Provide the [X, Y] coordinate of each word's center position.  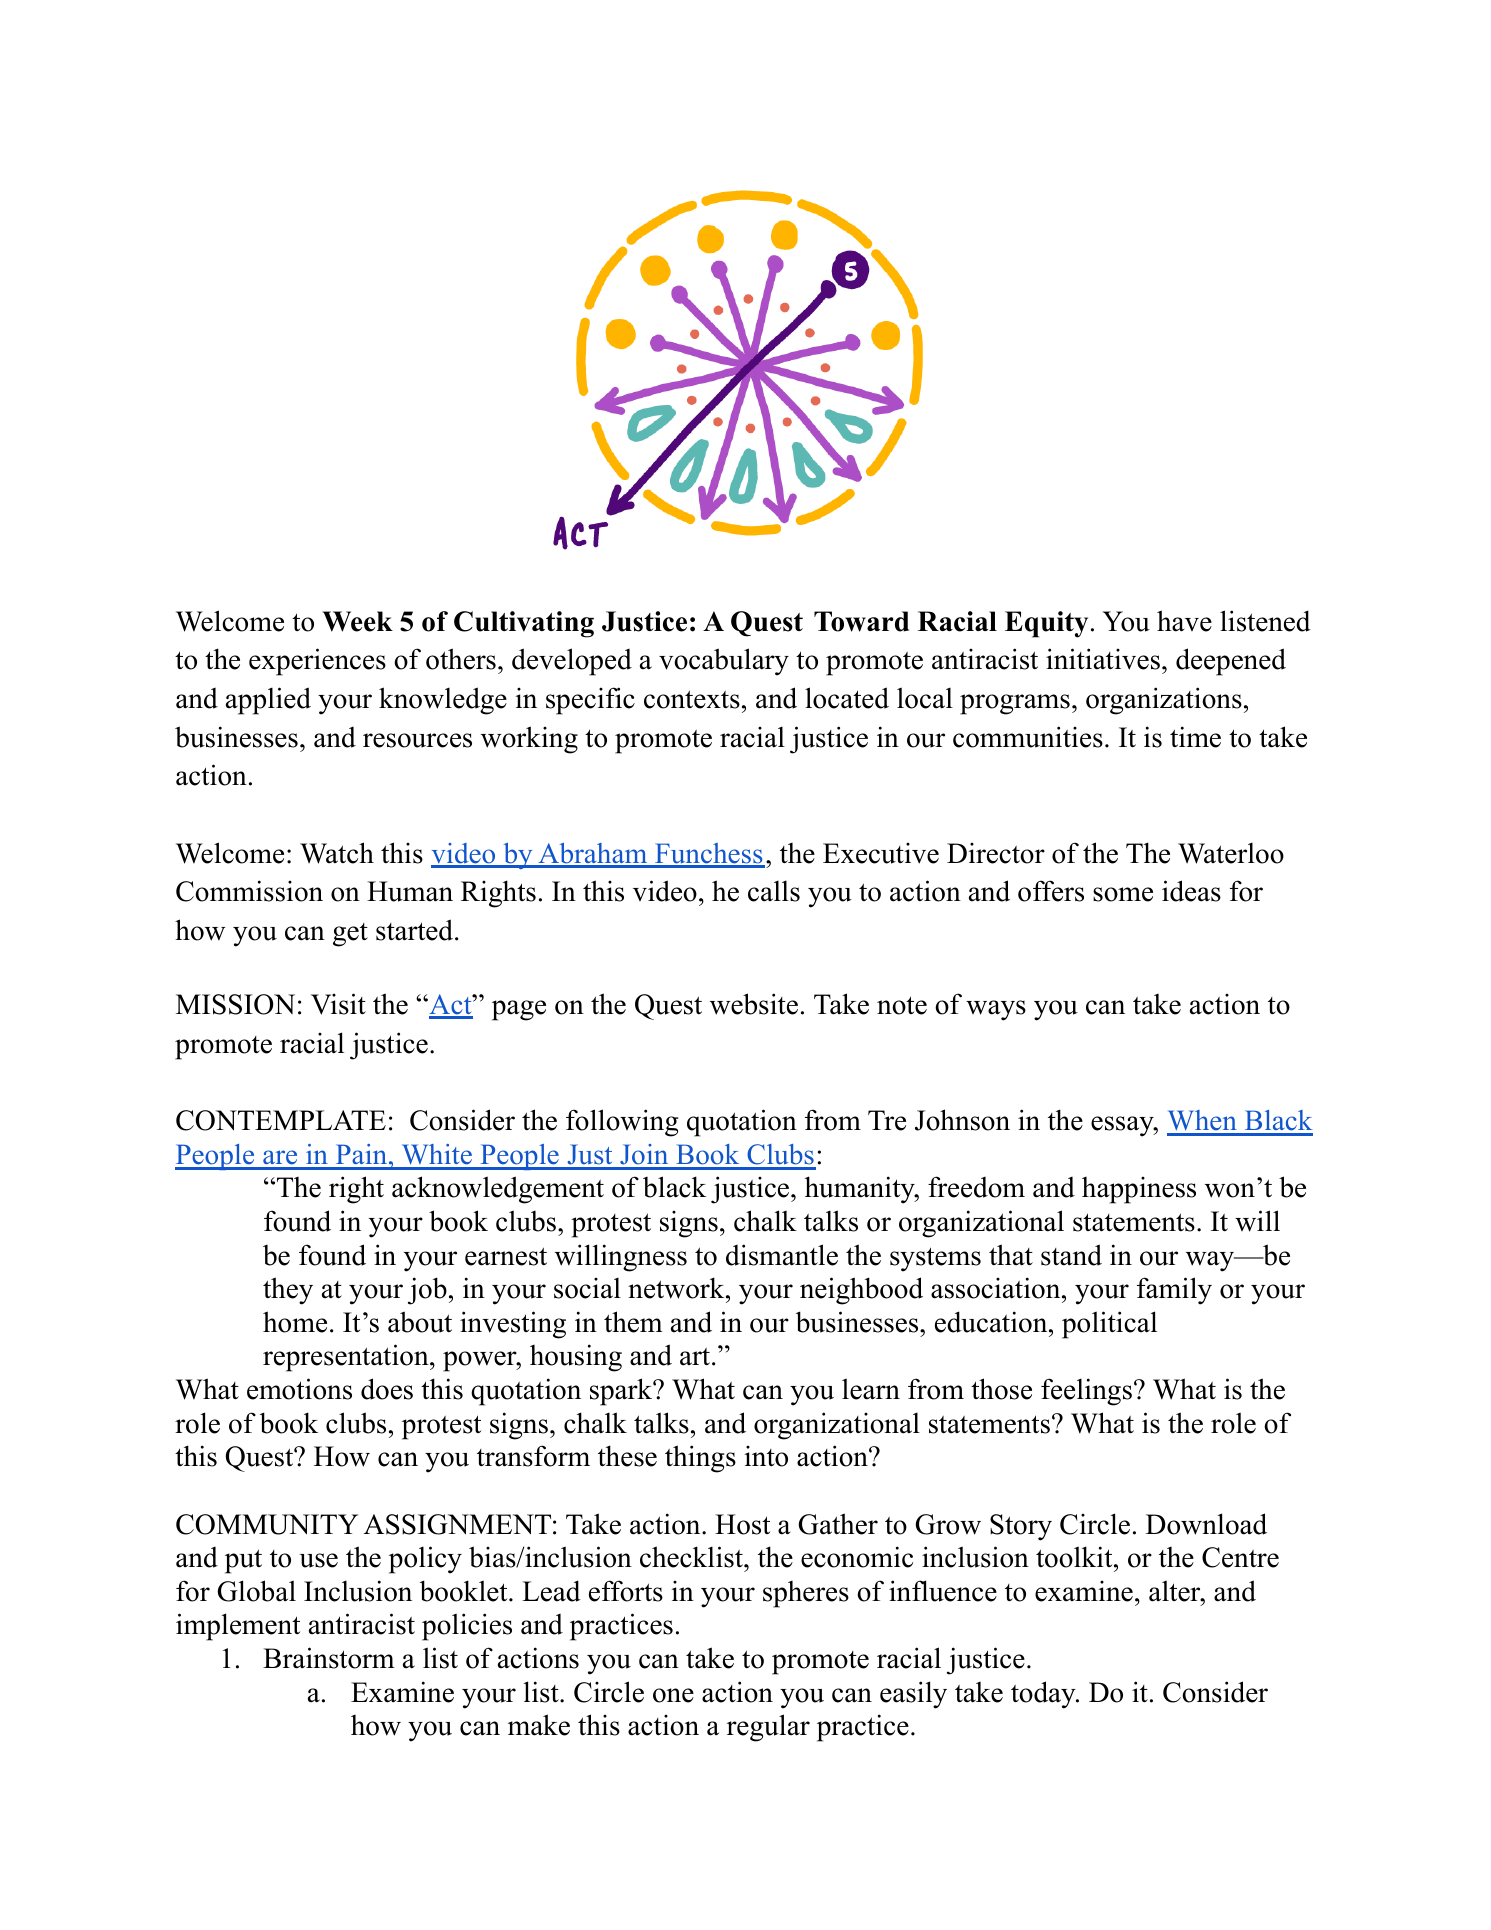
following [622, 1123]
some [1123, 894]
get [350, 935]
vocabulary [724, 662]
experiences [317, 662]
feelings [1086, 1392]
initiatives [1103, 659]
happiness [1139, 1190]
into [766, 1456]
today [1044, 1695]
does [387, 1389]
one [673, 1695]
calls [774, 891]
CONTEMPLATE [281, 1120]
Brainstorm [329, 1658]
